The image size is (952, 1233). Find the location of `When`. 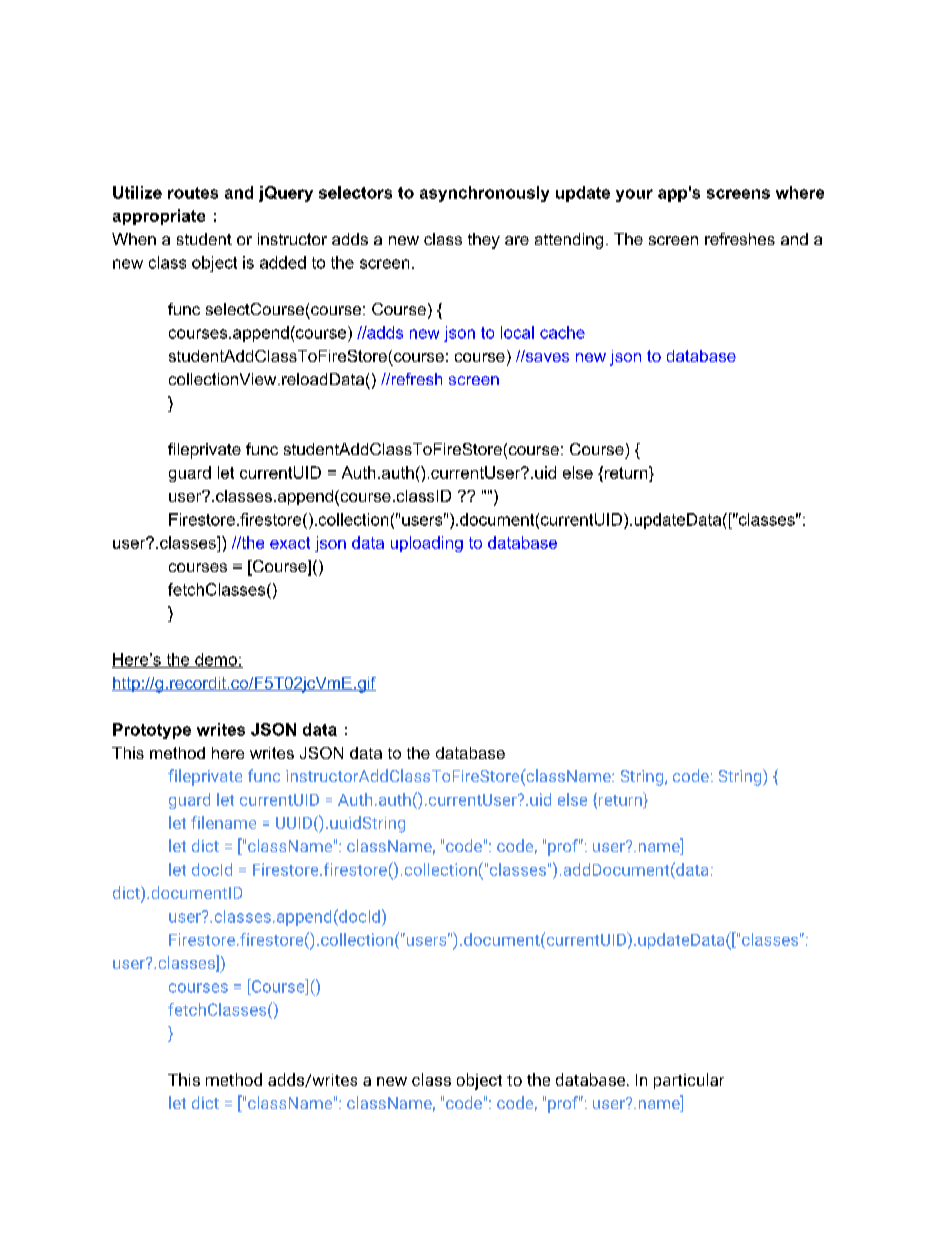

When is located at coordinates (134, 239).
